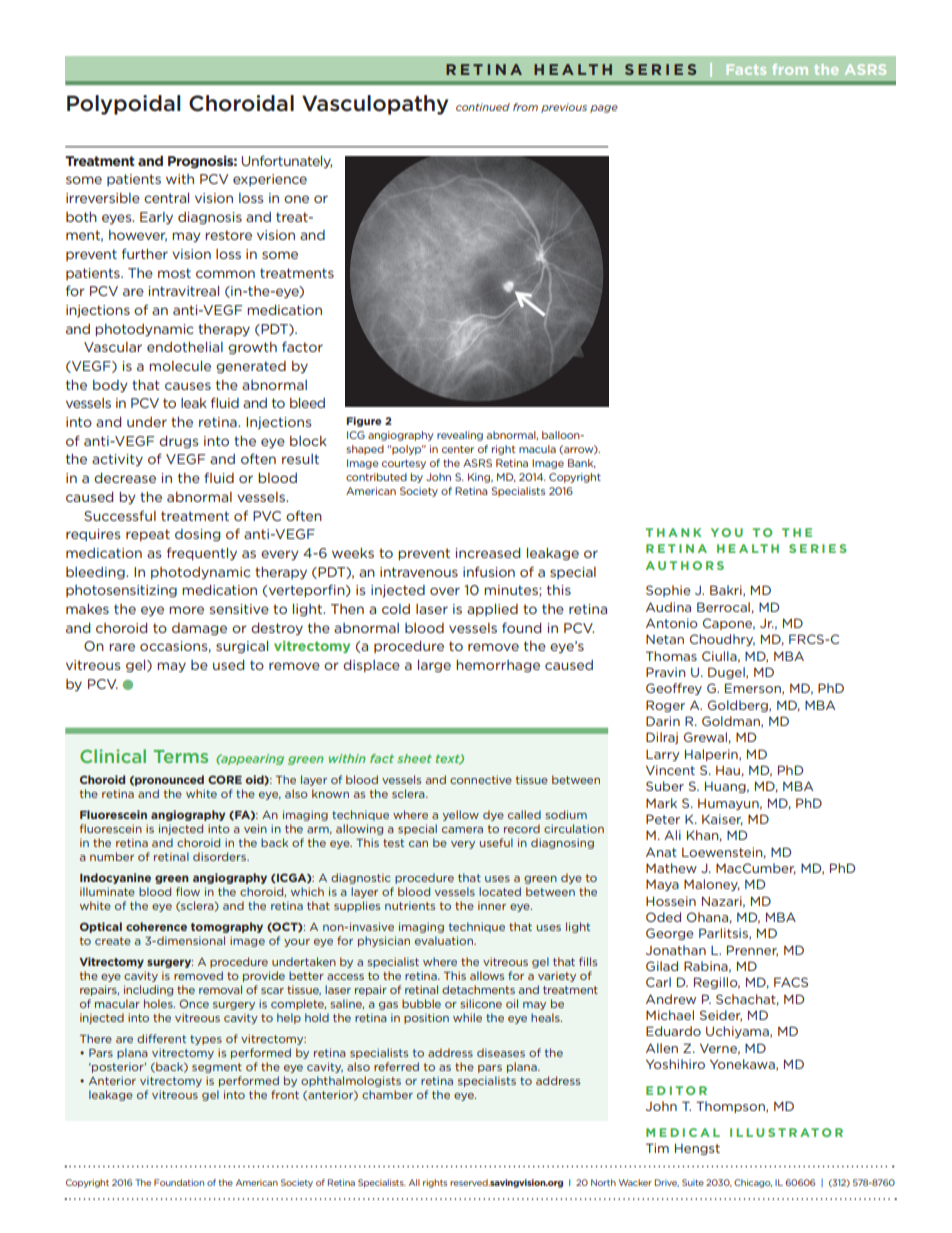  What do you see at coordinates (225, 779) in the document?
I see `CORE` at bounding box center [225, 779].
